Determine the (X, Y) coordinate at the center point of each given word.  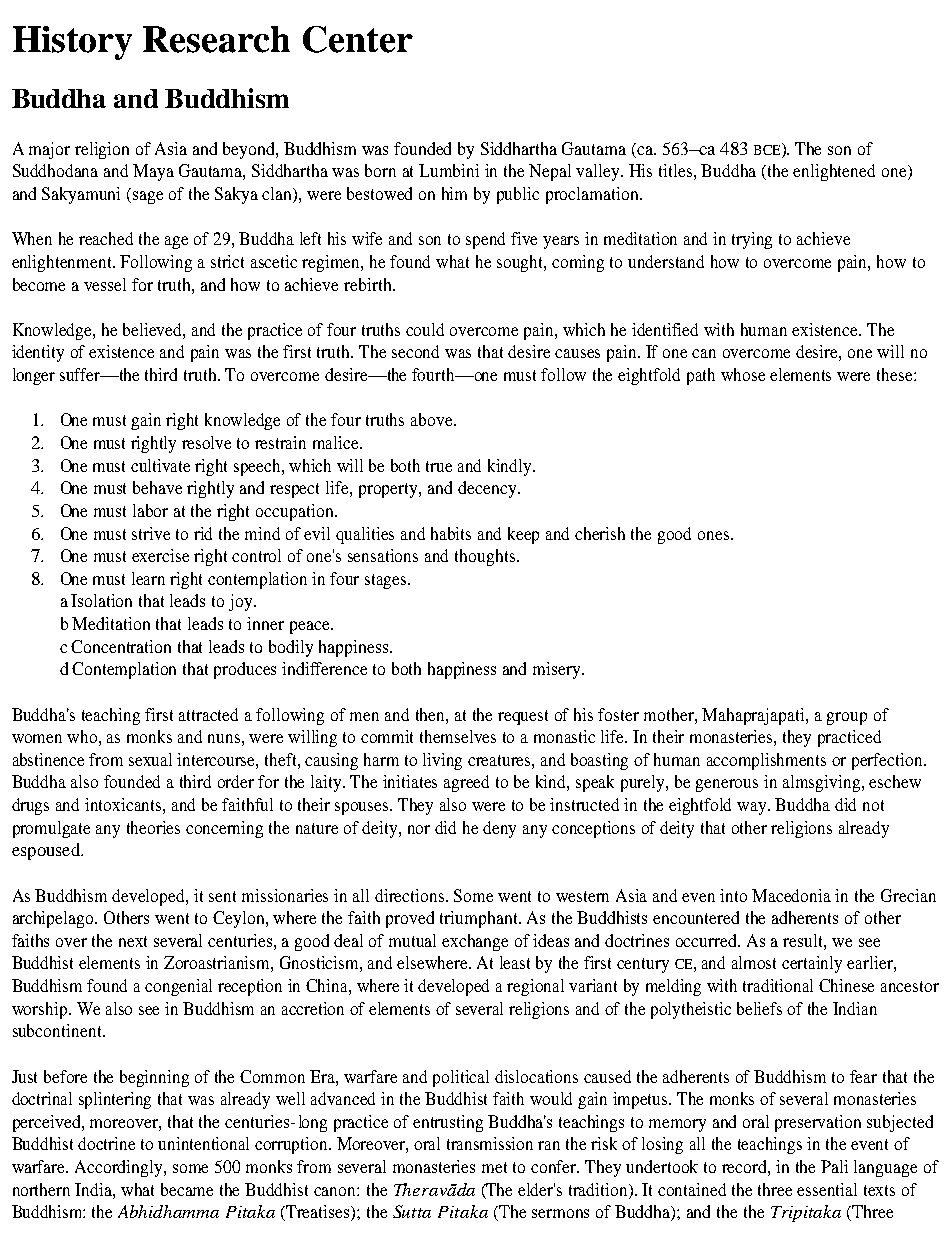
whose (743, 374)
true (439, 466)
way (753, 808)
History (72, 43)
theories (153, 827)
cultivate (160, 465)
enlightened (834, 172)
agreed (466, 783)
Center (358, 39)
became (187, 1189)
